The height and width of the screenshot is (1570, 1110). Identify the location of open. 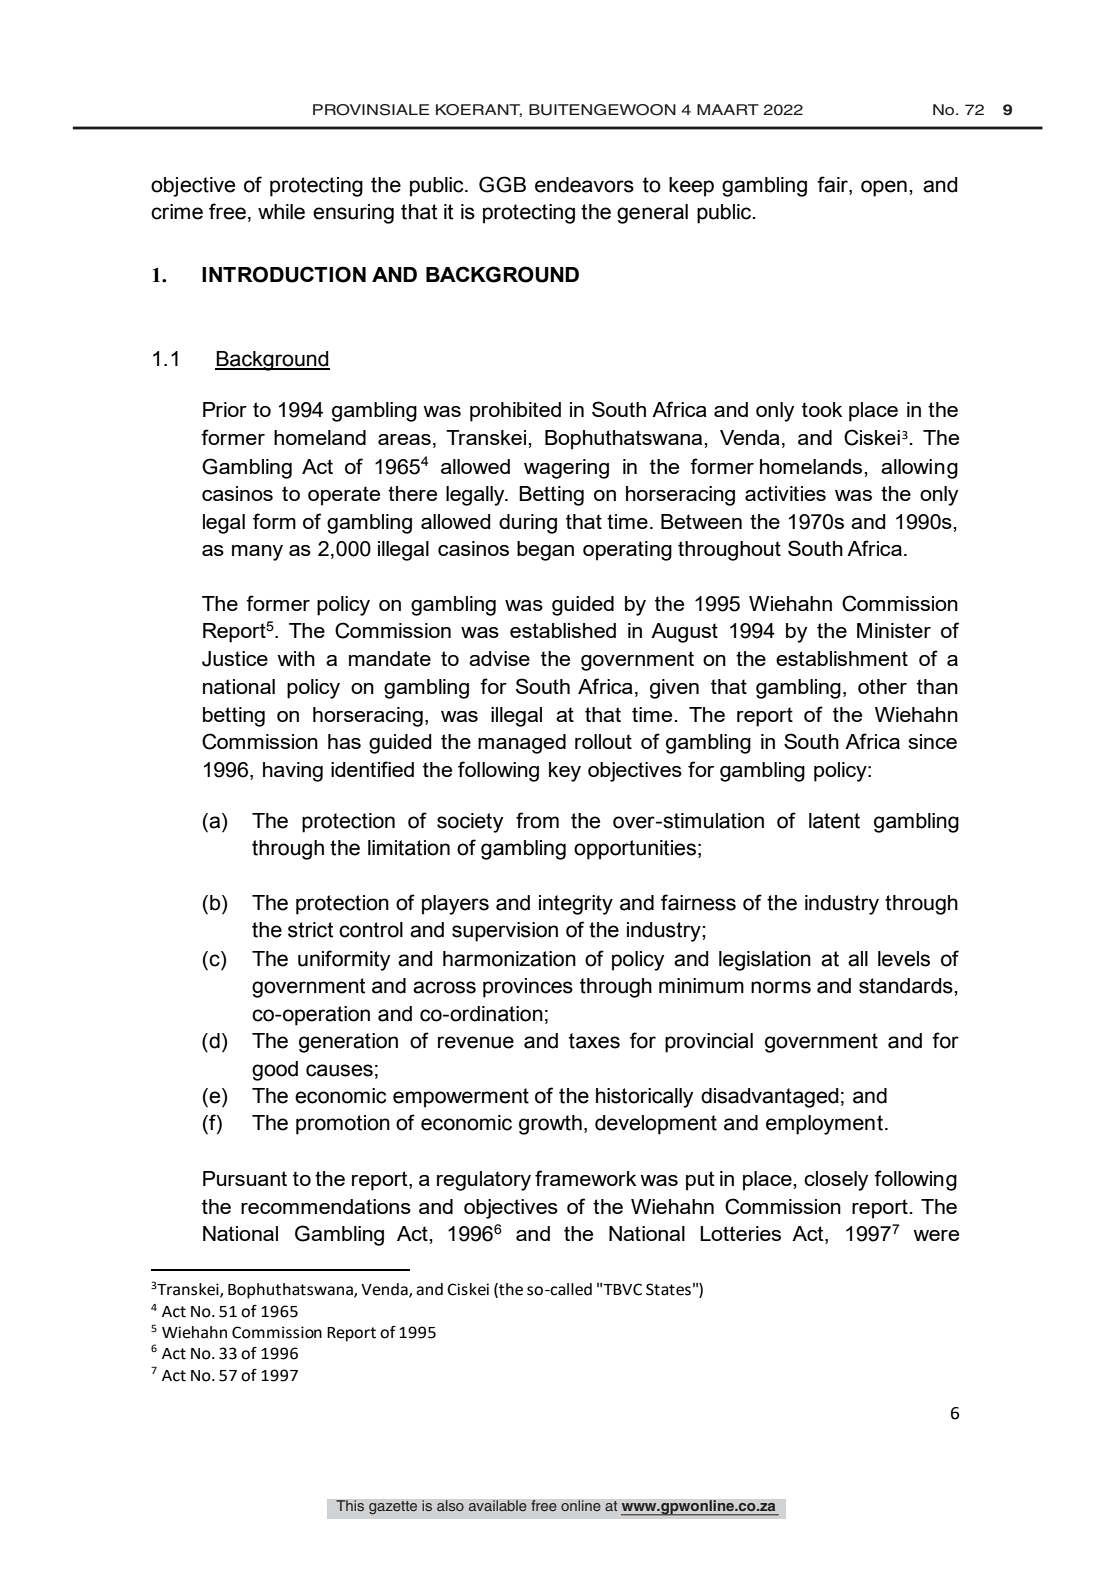
(884, 188).
